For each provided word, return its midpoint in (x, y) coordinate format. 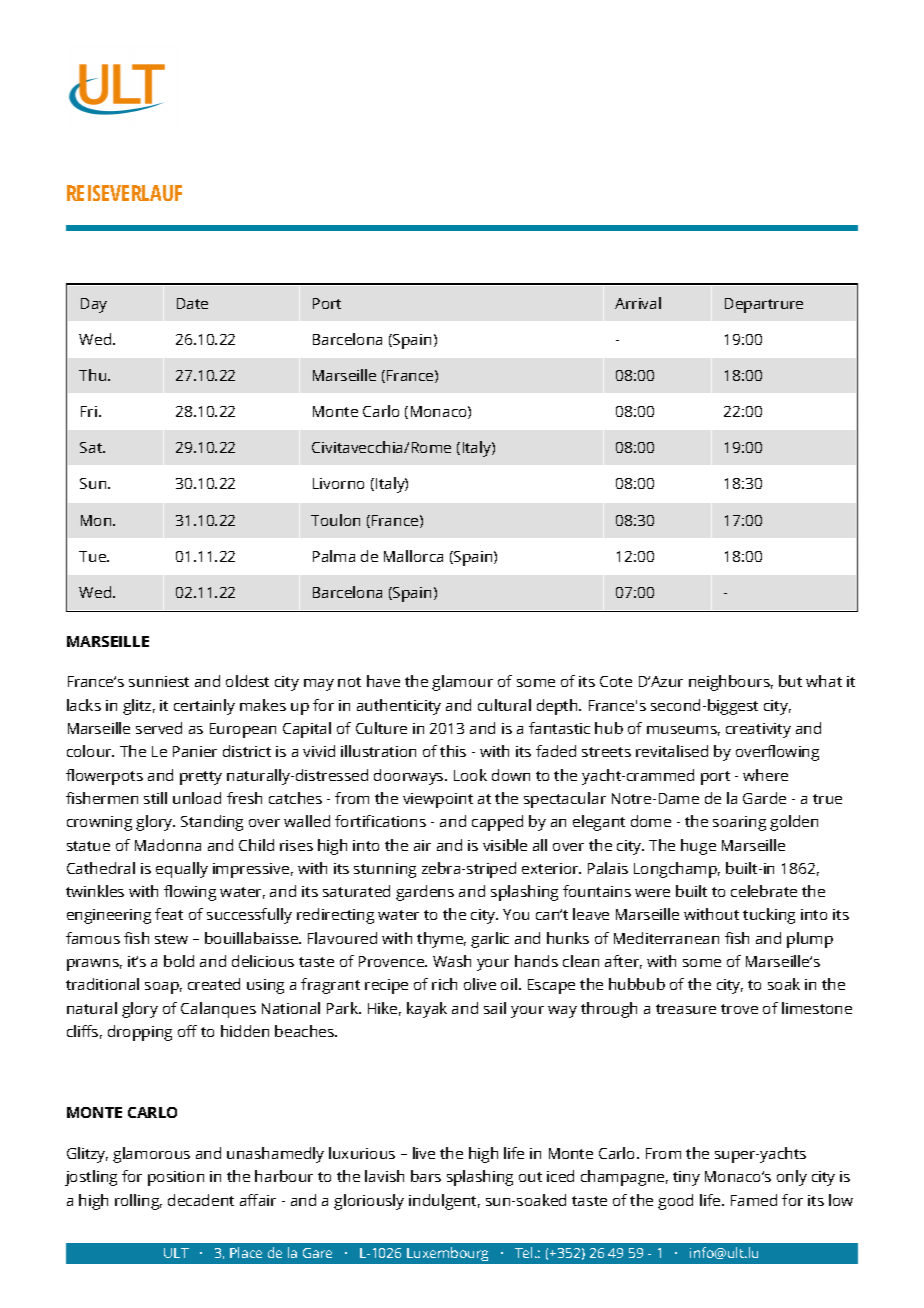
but (790, 681)
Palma (334, 556)
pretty (201, 778)
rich (444, 984)
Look (470, 775)
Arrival (638, 303)
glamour (462, 683)
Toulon (335, 520)
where (765, 775)
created (214, 984)
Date (192, 303)
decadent (201, 1200)
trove (739, 1009)
